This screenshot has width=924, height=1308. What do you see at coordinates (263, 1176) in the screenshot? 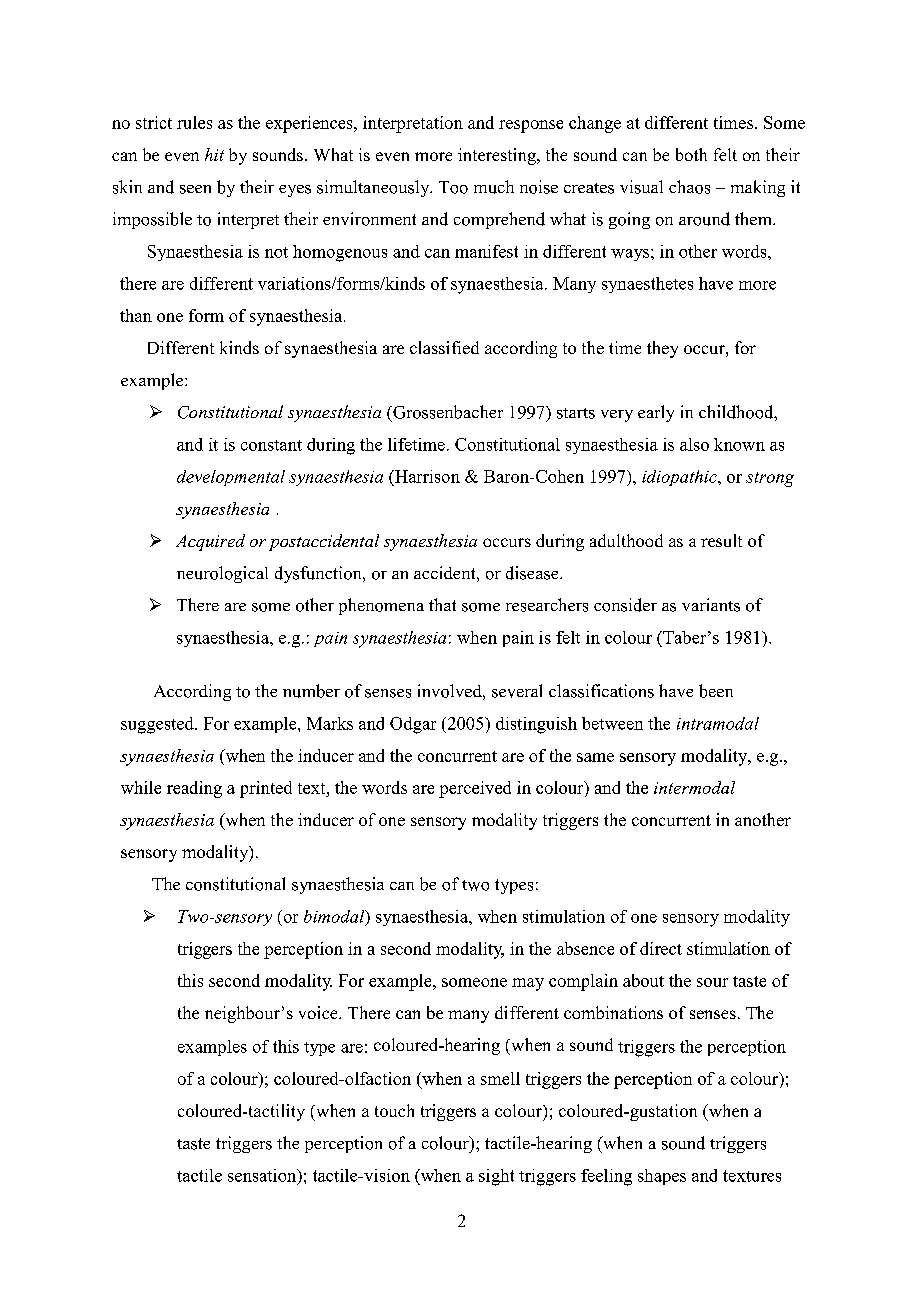
I see `sensation` at bounding box center [263, 1176].
